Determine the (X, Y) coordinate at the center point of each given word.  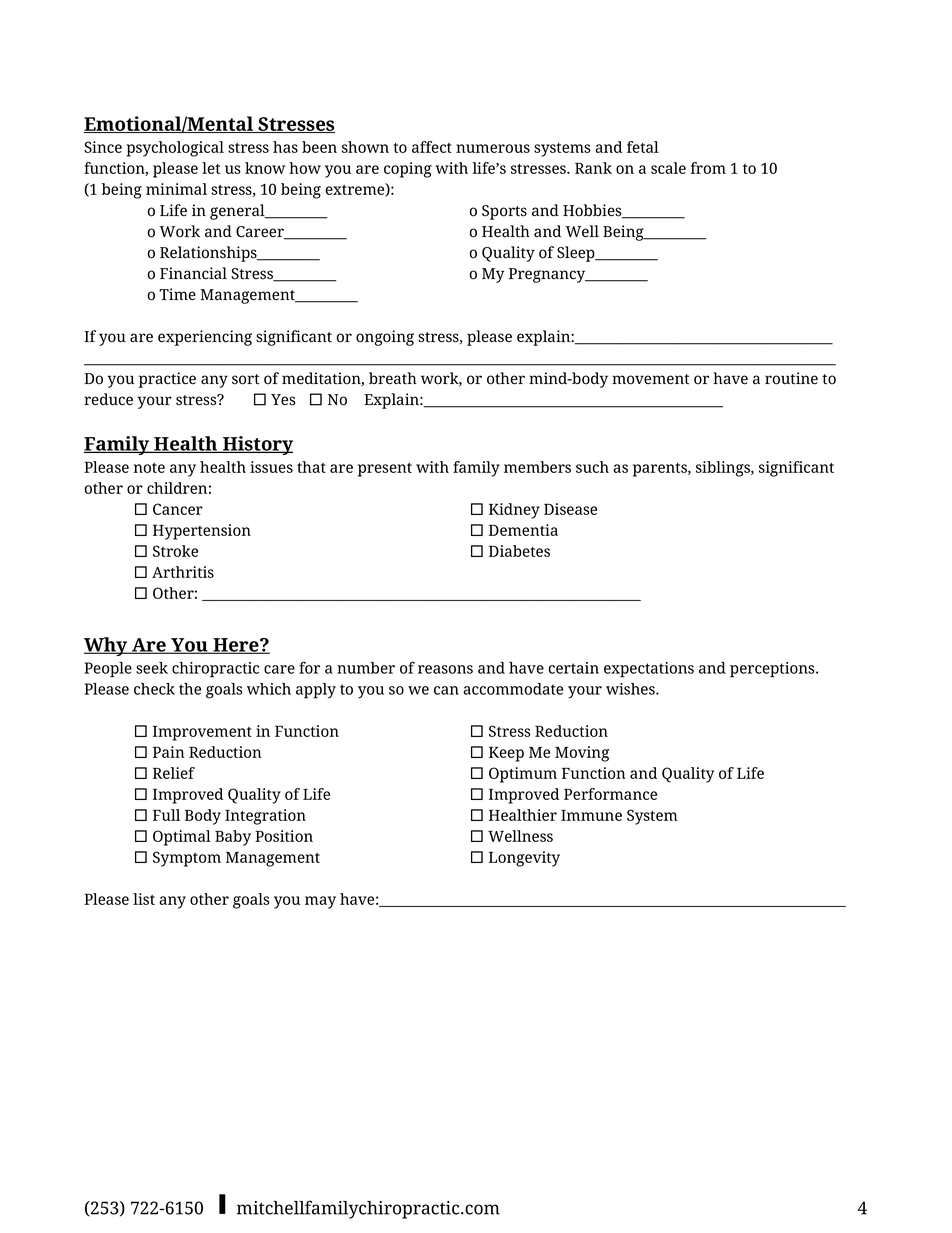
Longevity (524, 859)
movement (650, 379)
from (708, 168)
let (211, 168)
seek (152, 668)
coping (408, 170)
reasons (445, 669)
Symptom (187, 859)
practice (167, 380)
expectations (649, 670)
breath (393, 378)
